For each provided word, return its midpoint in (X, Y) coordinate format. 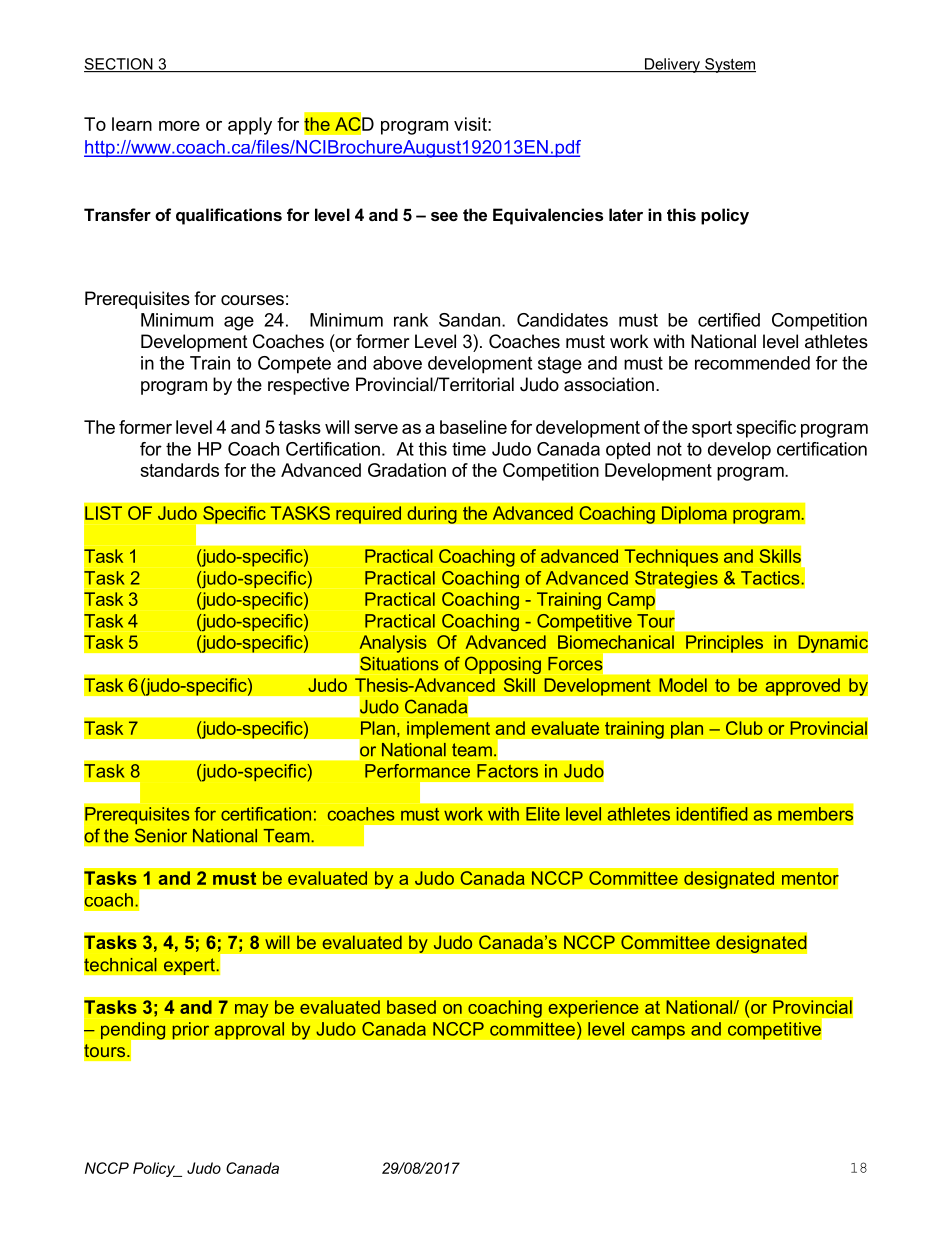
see (444, 216)
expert (190, 966)
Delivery (672, 65)
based (411, 1007)
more (179, 126)
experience (594, 1009)
